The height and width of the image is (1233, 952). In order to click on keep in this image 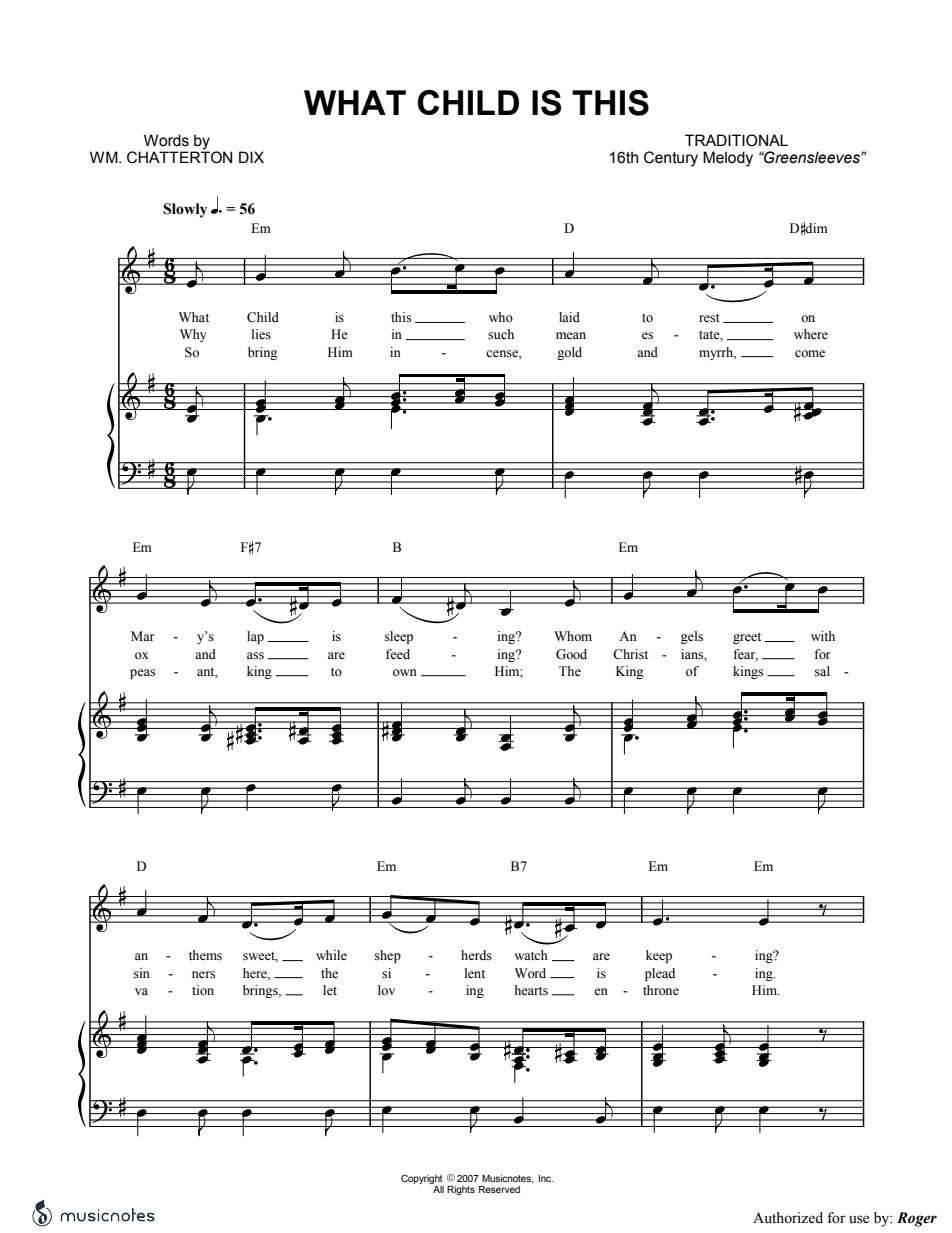, I will do `click(659, 956)`.
